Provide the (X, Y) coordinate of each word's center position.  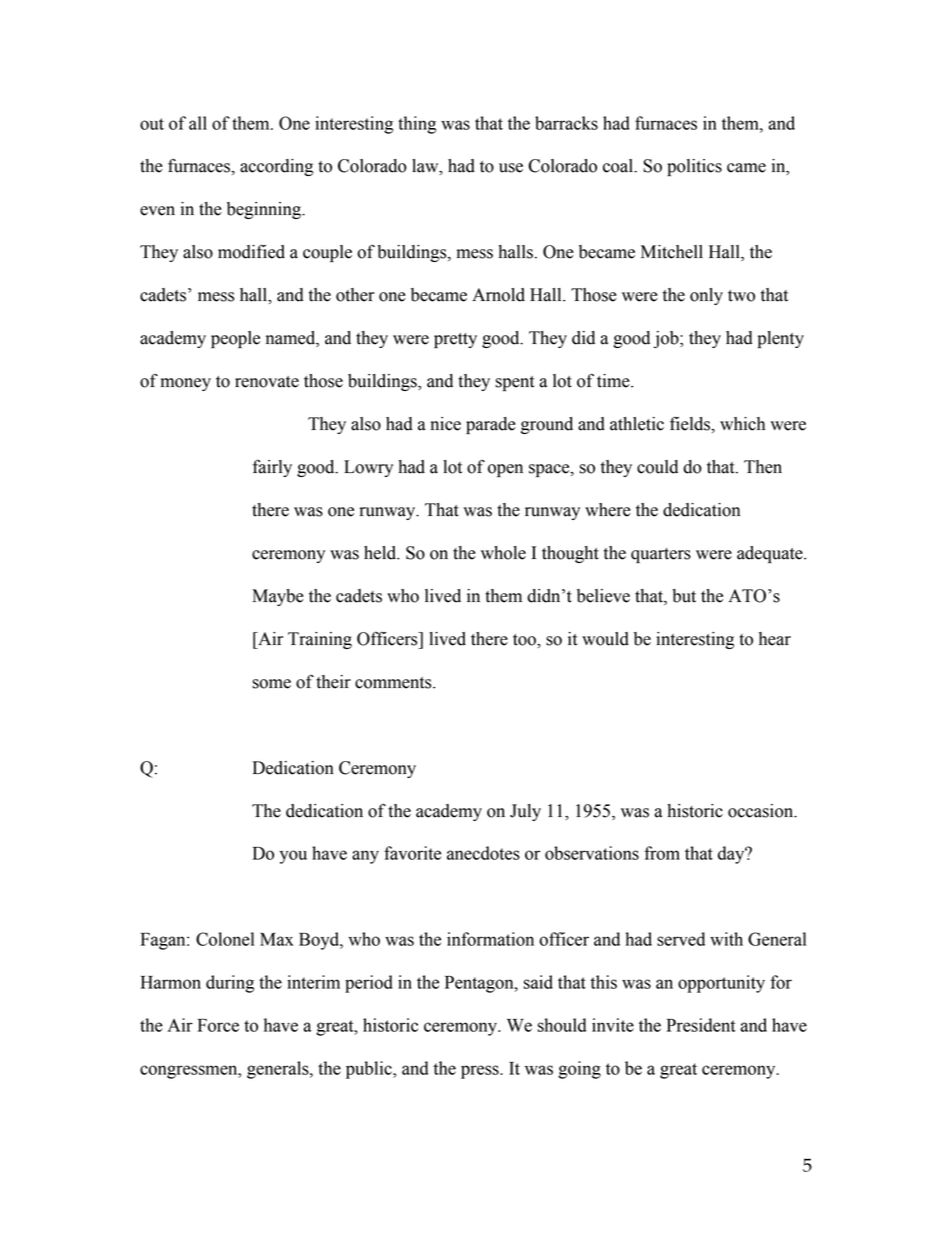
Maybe (278, 597)
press (481, 1072)
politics (694, 167)
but (684, 596)
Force (218, 1025)
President (701, 1025)
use (511, 168)
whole (503, 553)
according (276, 167)
